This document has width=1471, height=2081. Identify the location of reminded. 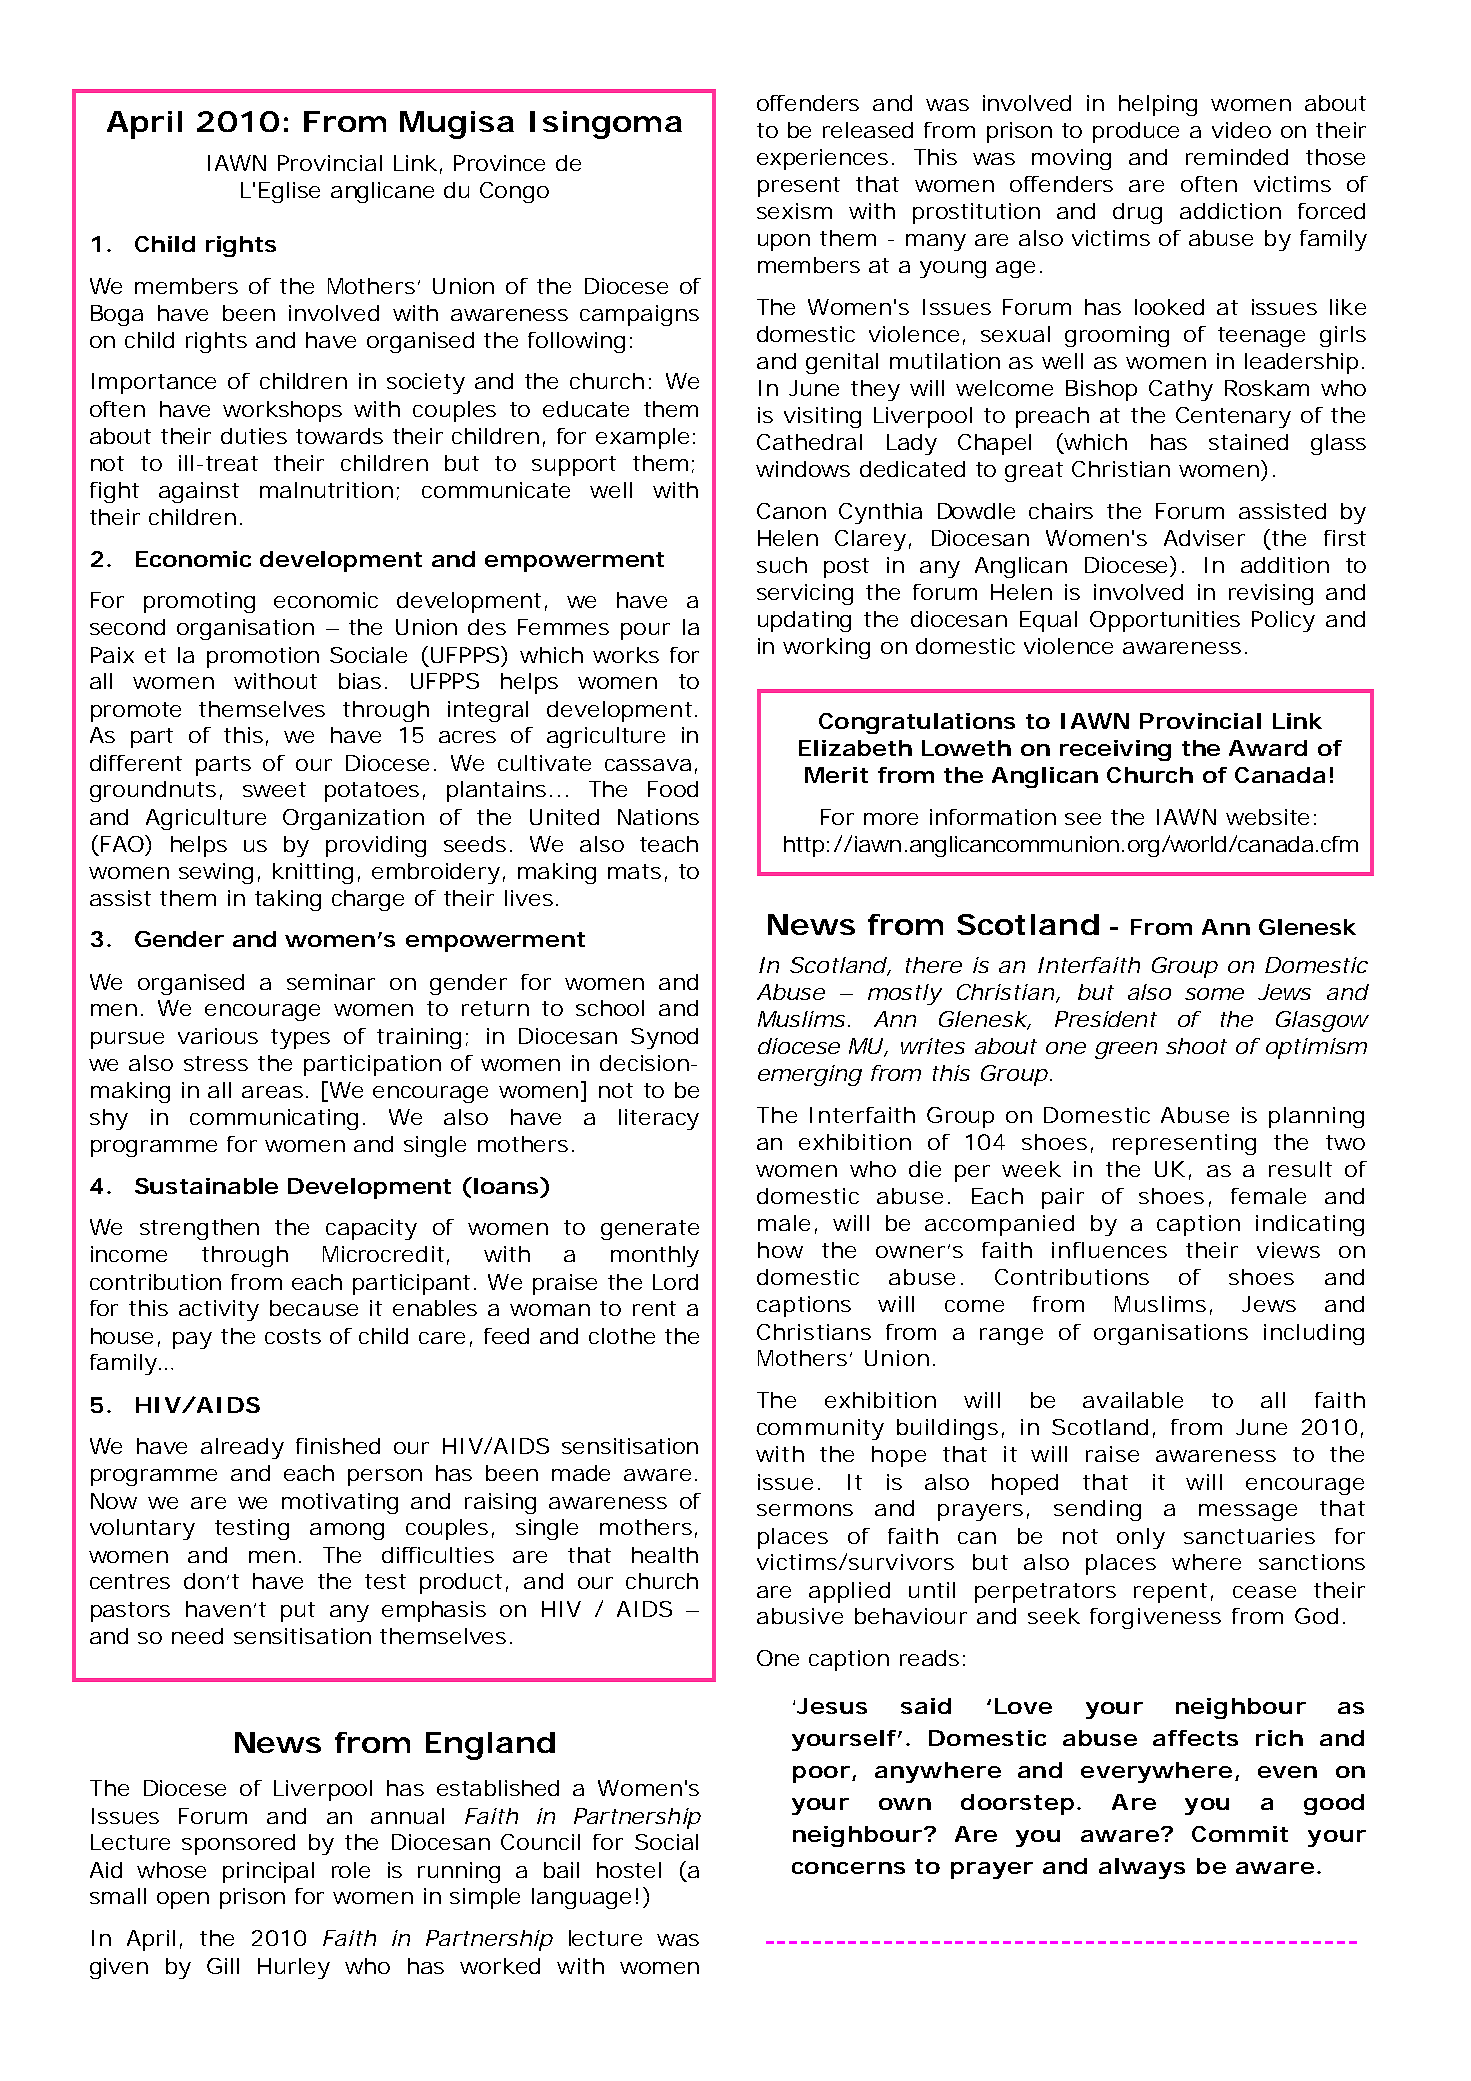
(1237, 157).
